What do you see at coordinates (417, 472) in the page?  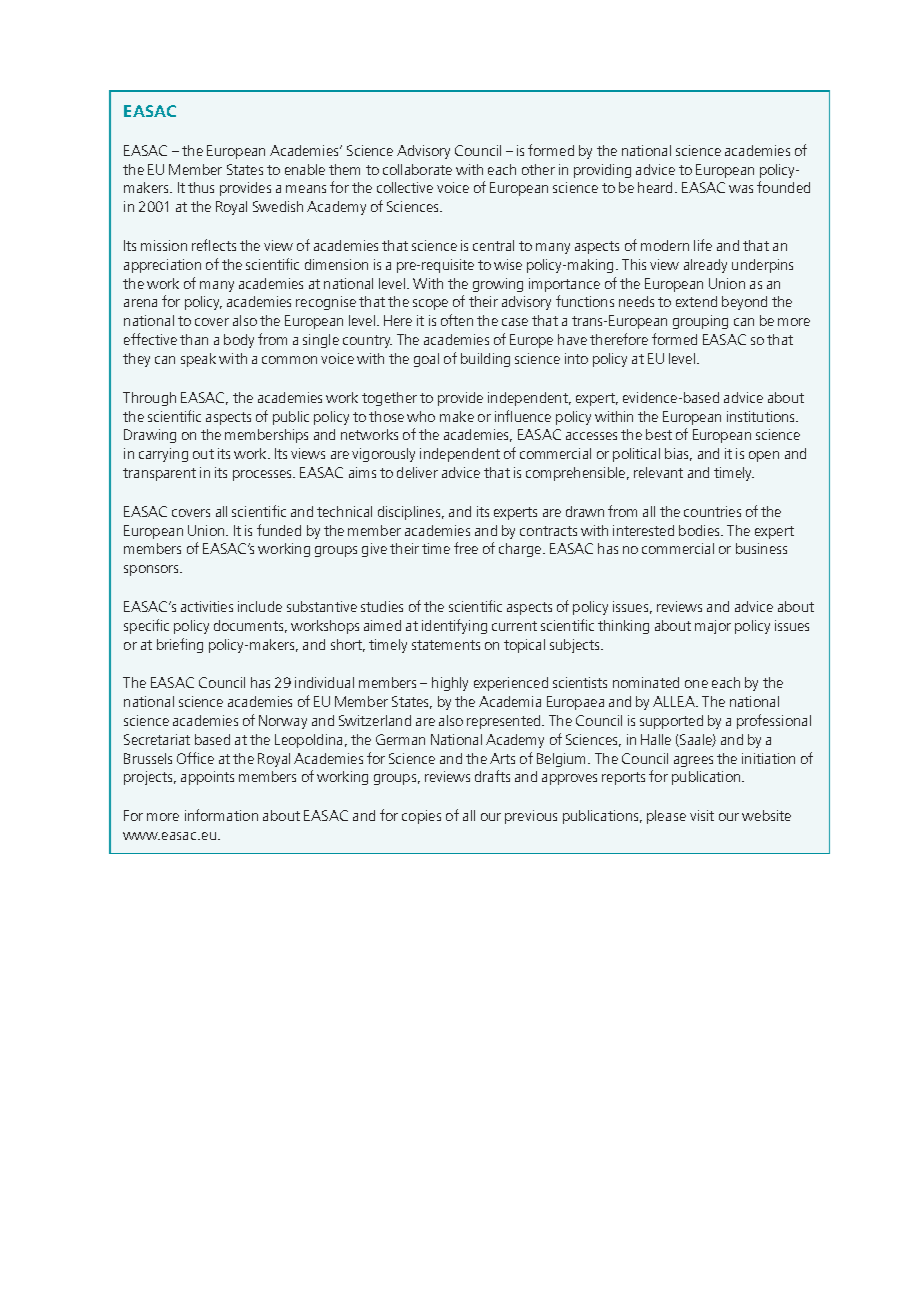 I see `deliver` at bounding box center [417, 472].
